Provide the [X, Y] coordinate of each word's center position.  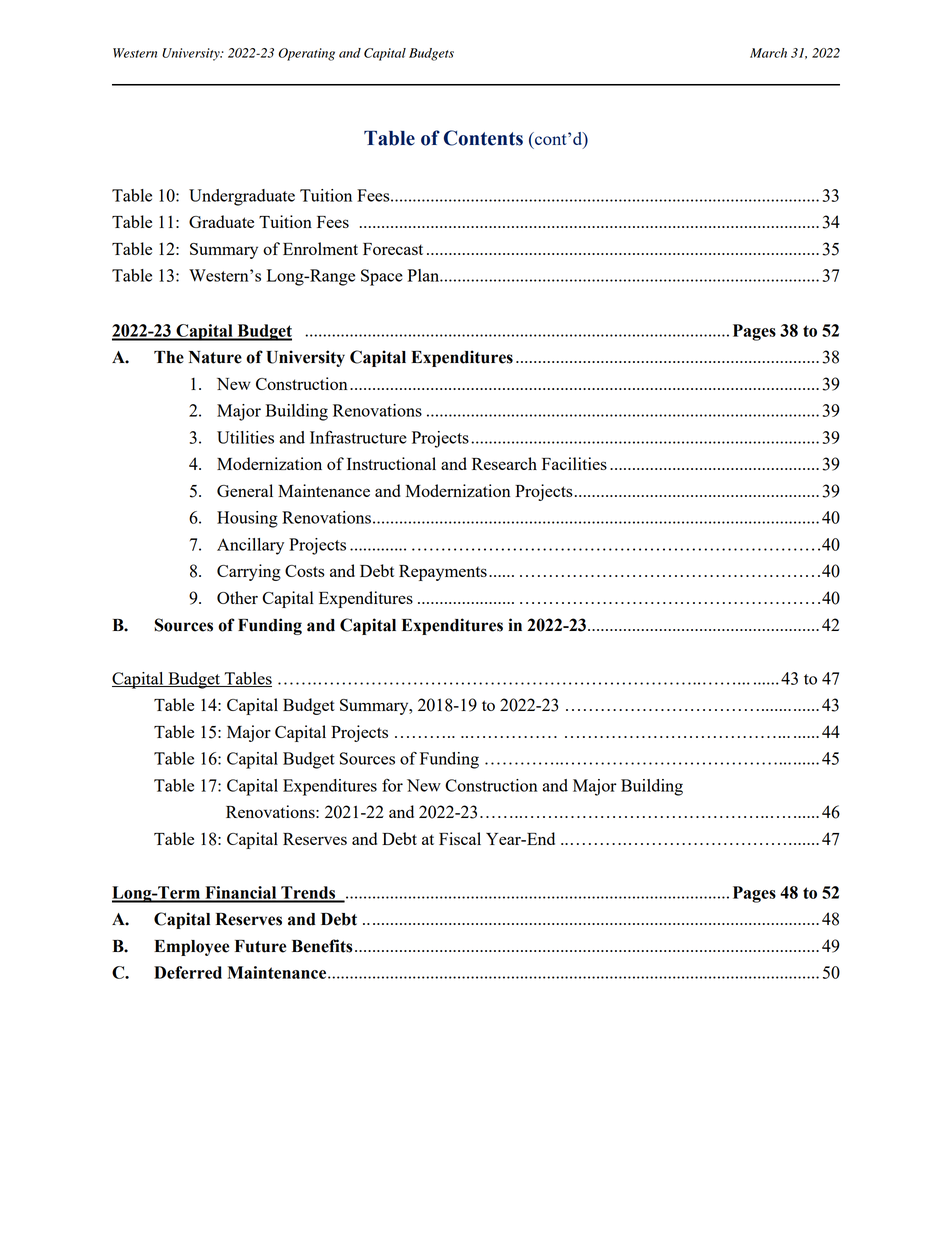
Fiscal [460, 838]
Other [237, 597]
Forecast [393, 249]
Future [260, 946]
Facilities [574, 463]
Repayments [443, 573]
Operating [306, 54]
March [768, 53]
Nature [215, 357]
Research [504, 463]
